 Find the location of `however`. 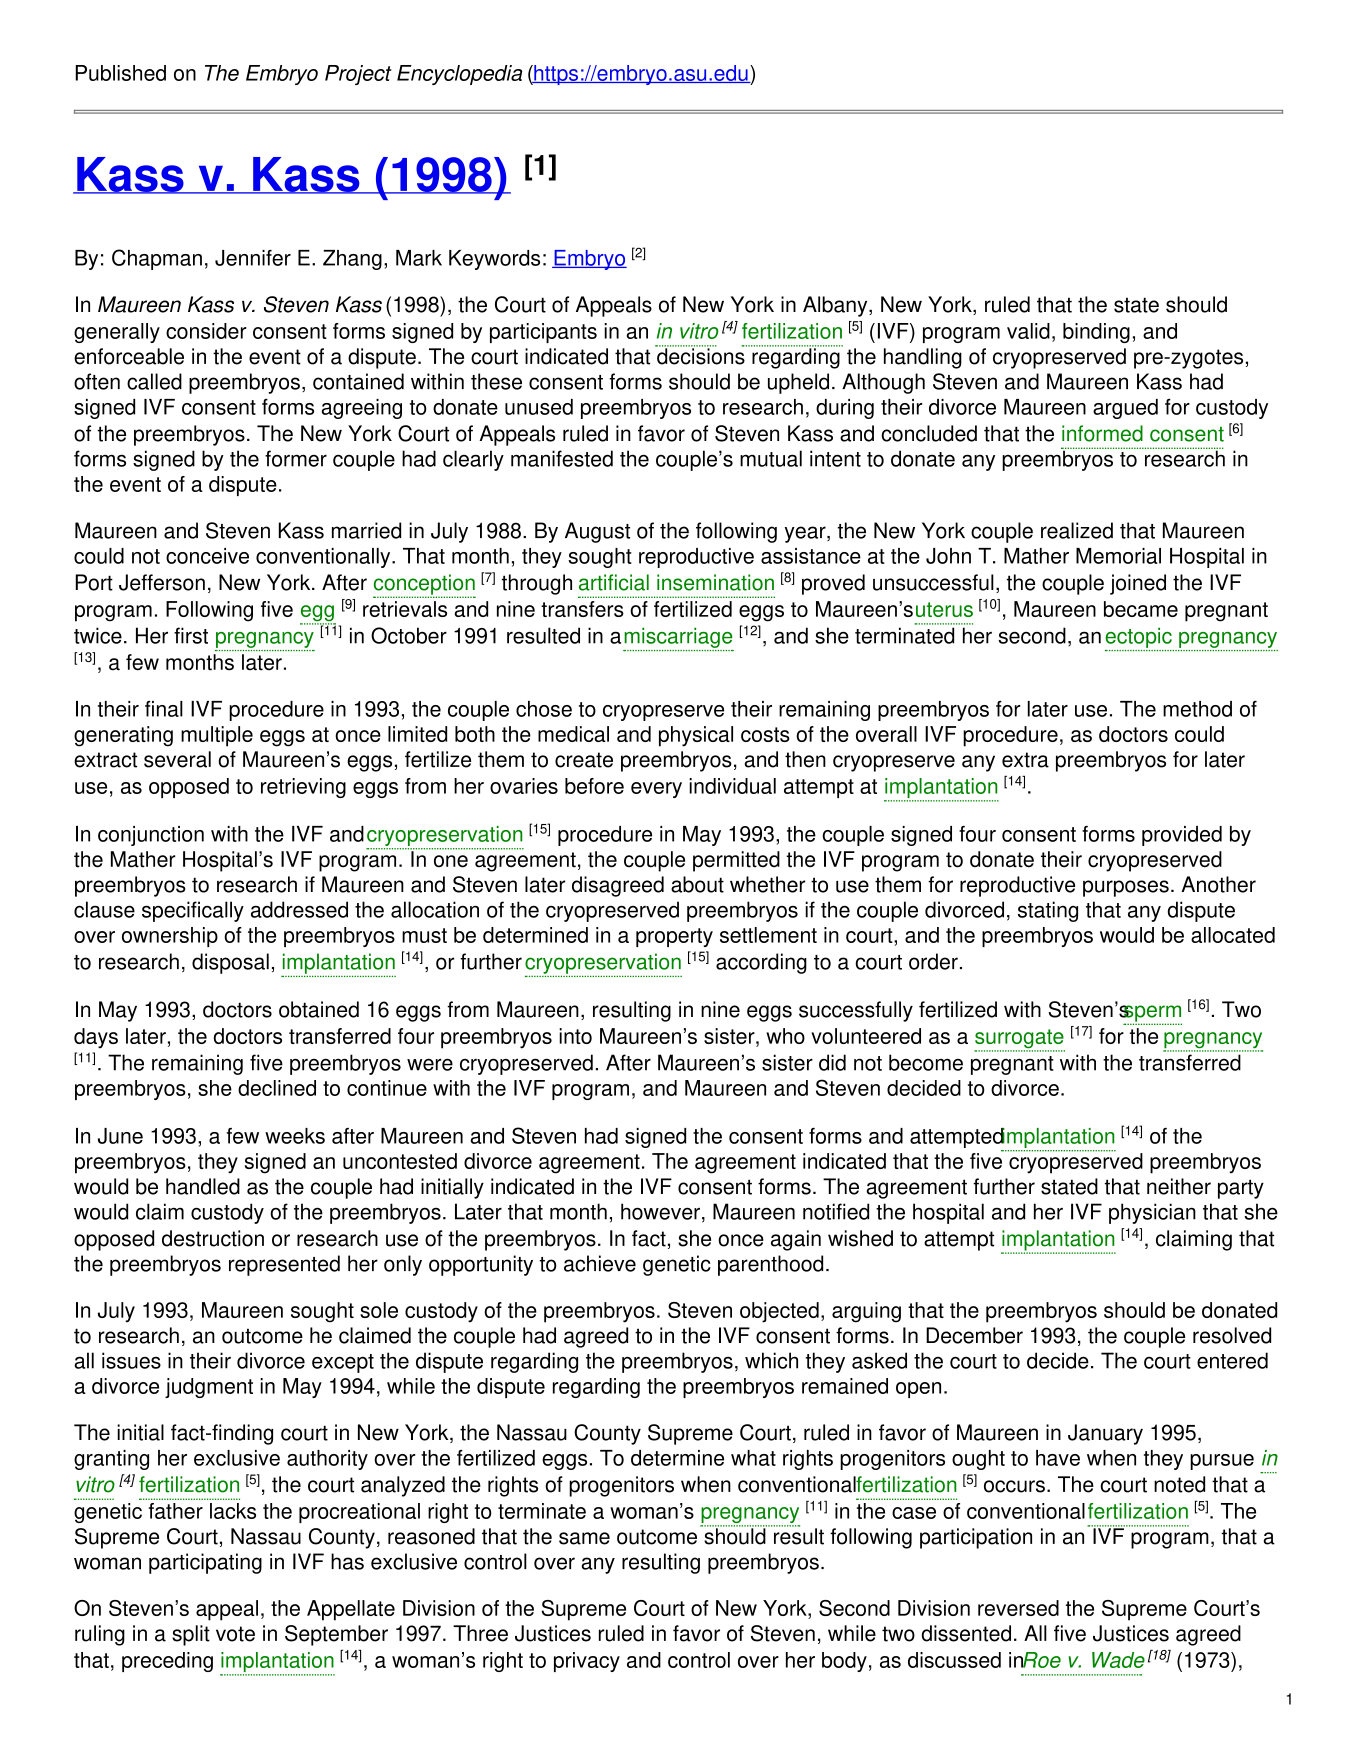

however is located at coordinates (660, 1211).
